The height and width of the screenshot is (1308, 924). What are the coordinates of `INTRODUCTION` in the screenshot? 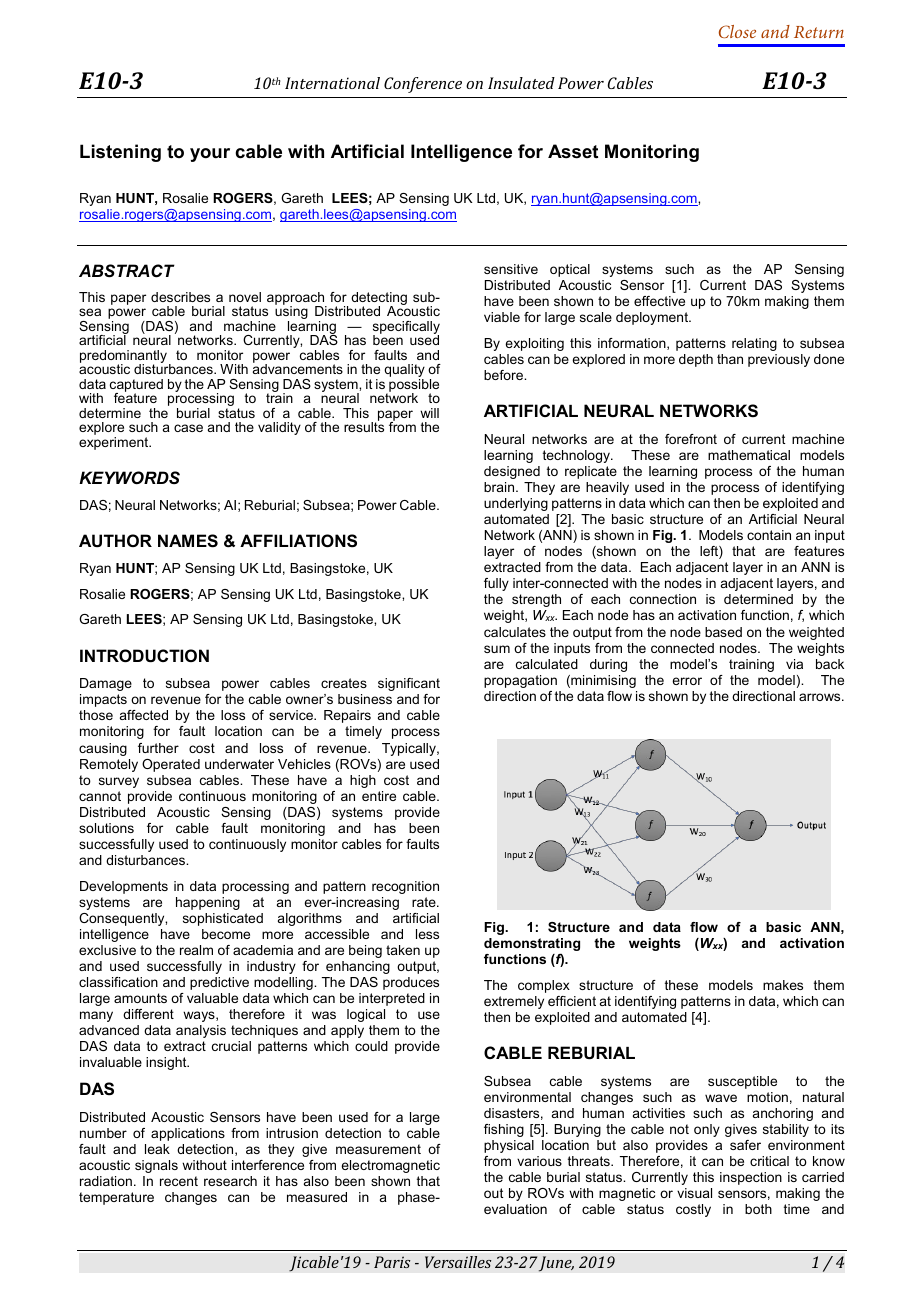 It's located at (144, 655).
